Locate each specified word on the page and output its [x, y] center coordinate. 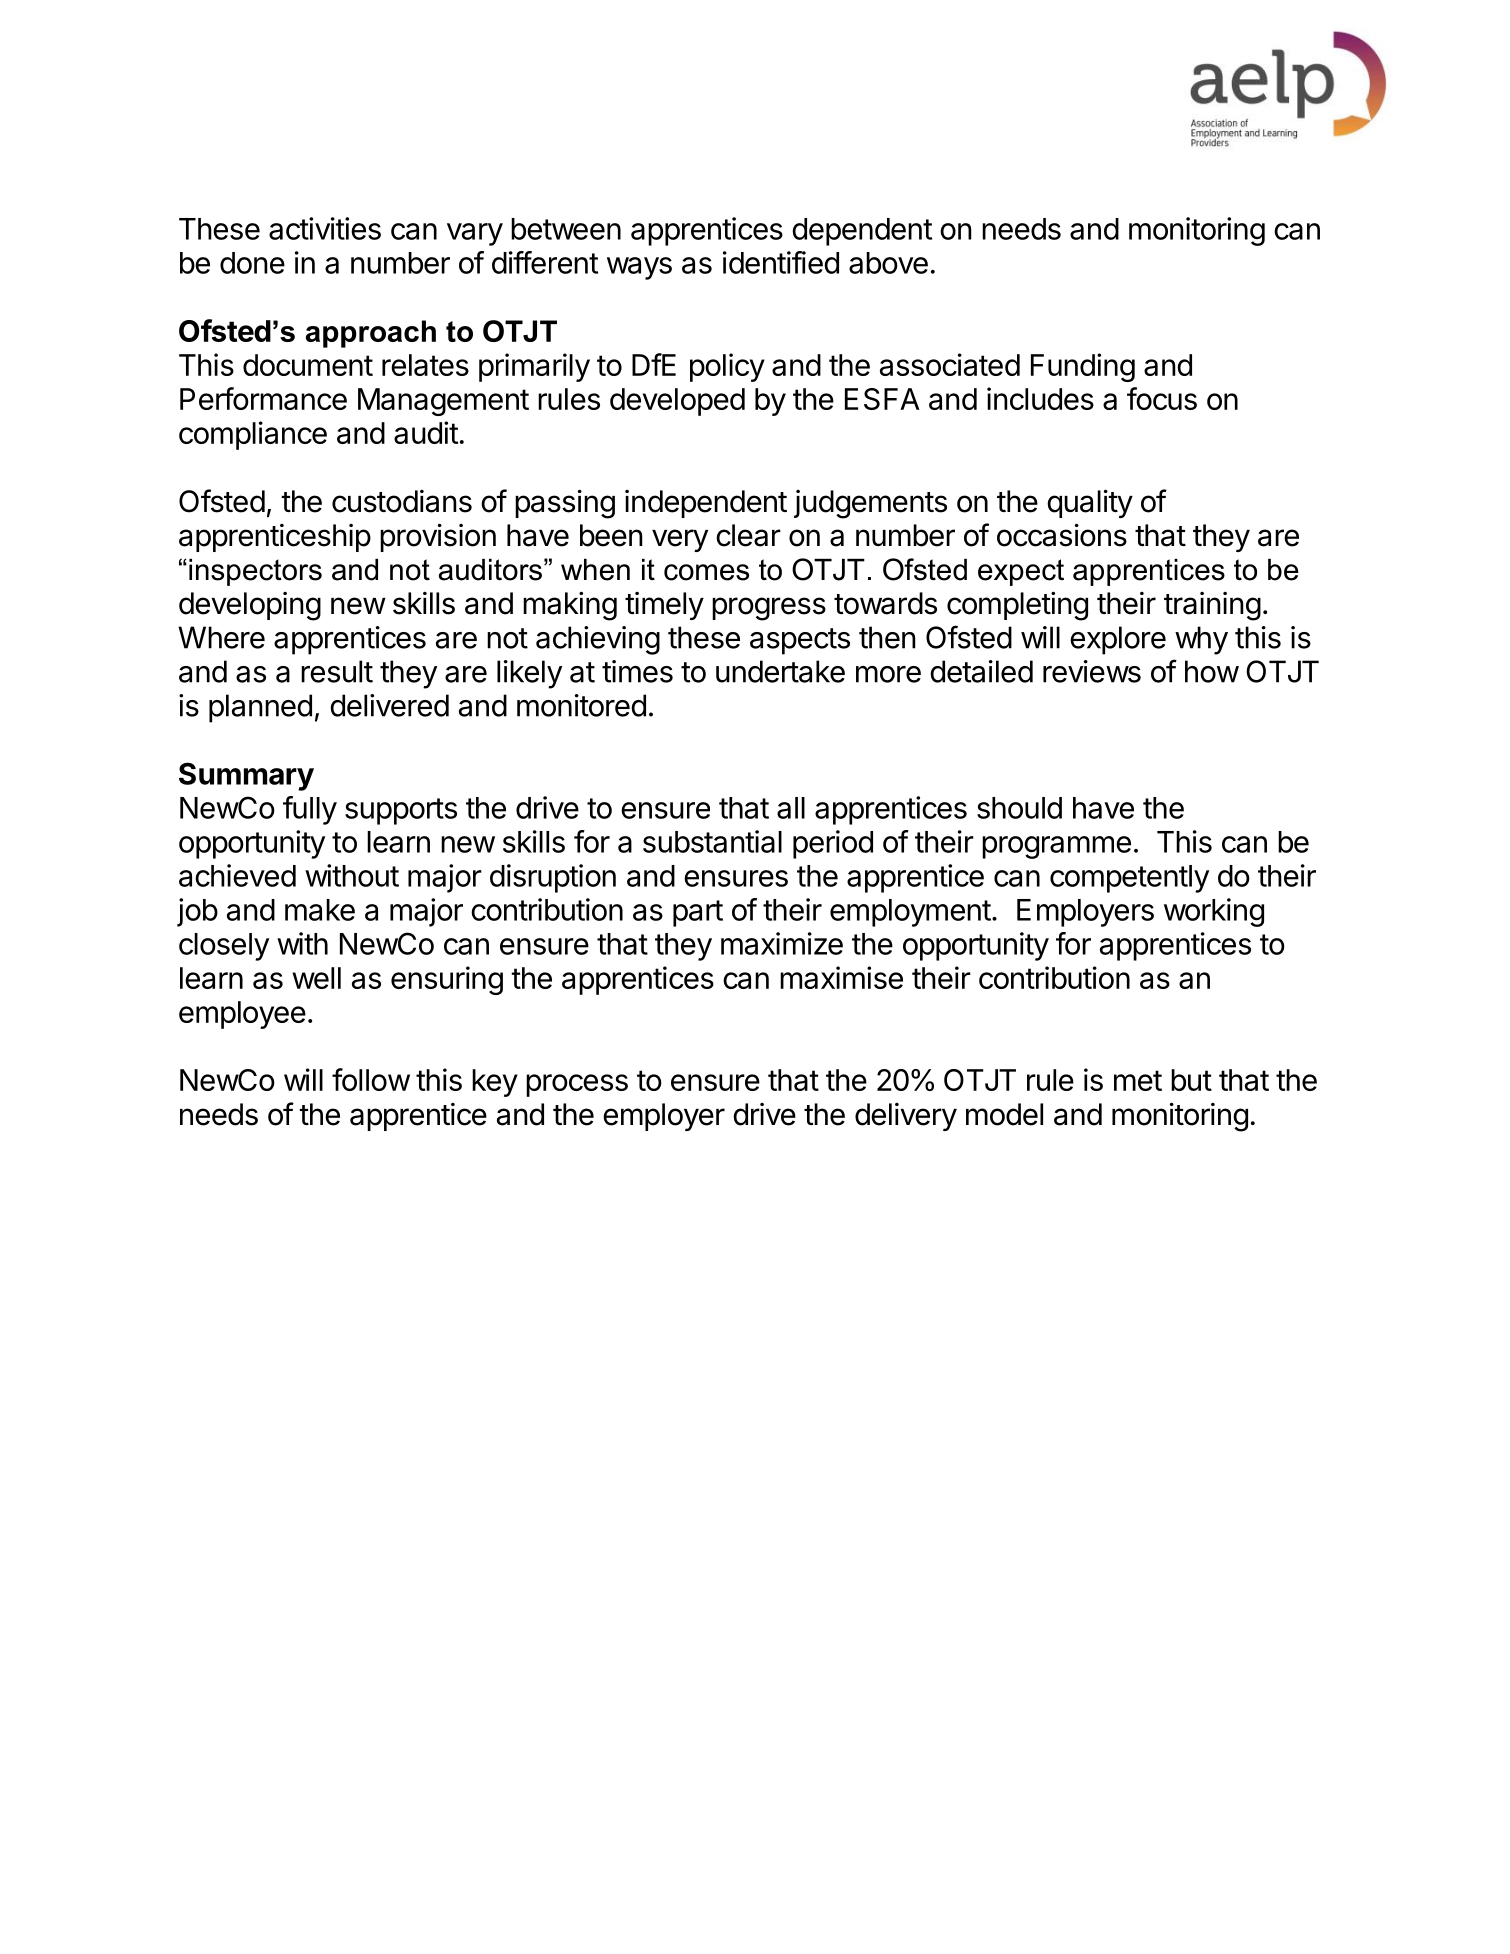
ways [639, 268]
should [1019, 808]
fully [310, 810]
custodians [402, 501]
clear [748, 535]
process [577, 1085]
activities [325, 228]
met [1138, 1080]
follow [371, 1079]
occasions [1062, 535]
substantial [712, 841]
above [888, 263]
